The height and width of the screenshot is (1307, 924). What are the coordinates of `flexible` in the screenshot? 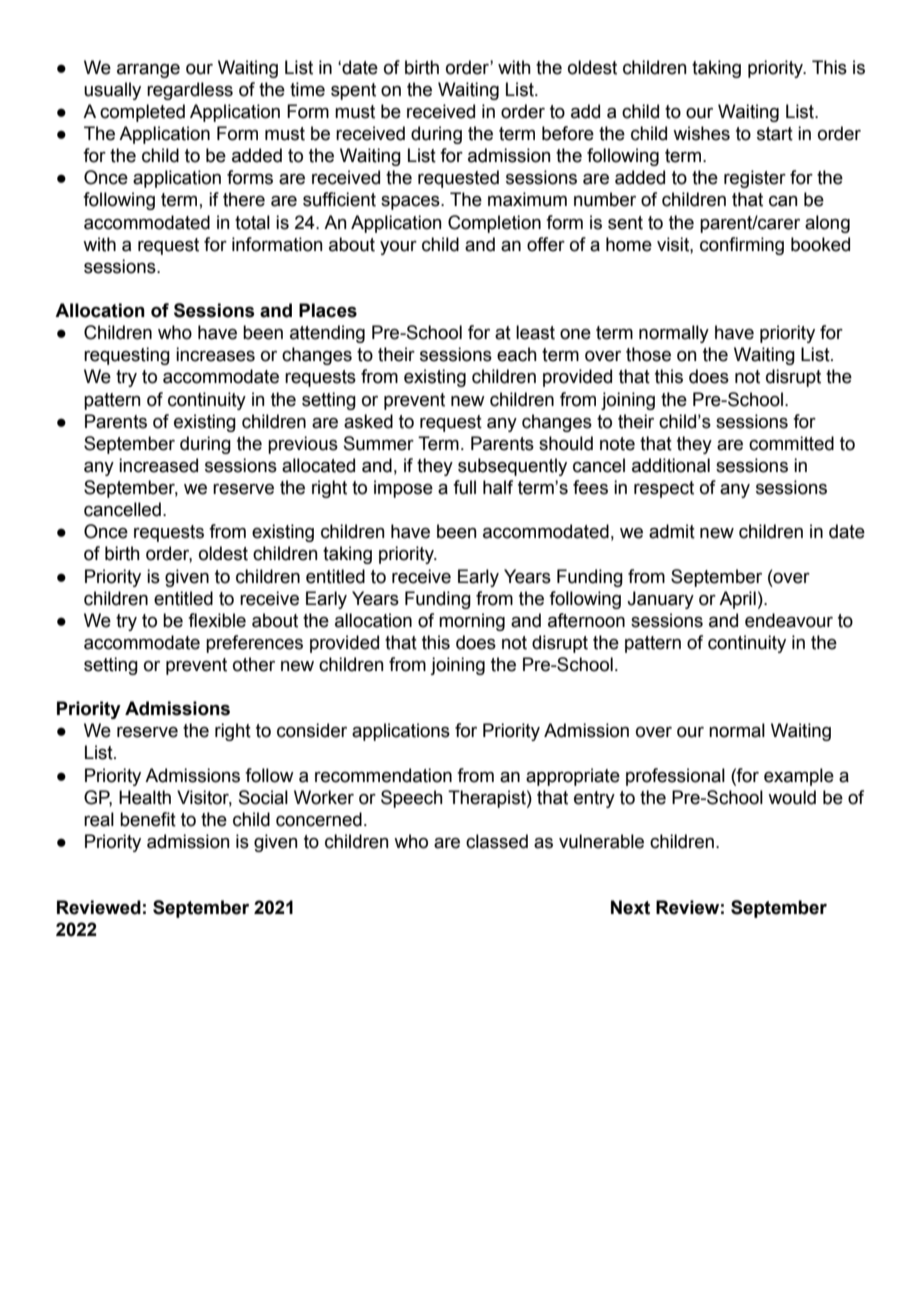 It's located at (217, 620).
